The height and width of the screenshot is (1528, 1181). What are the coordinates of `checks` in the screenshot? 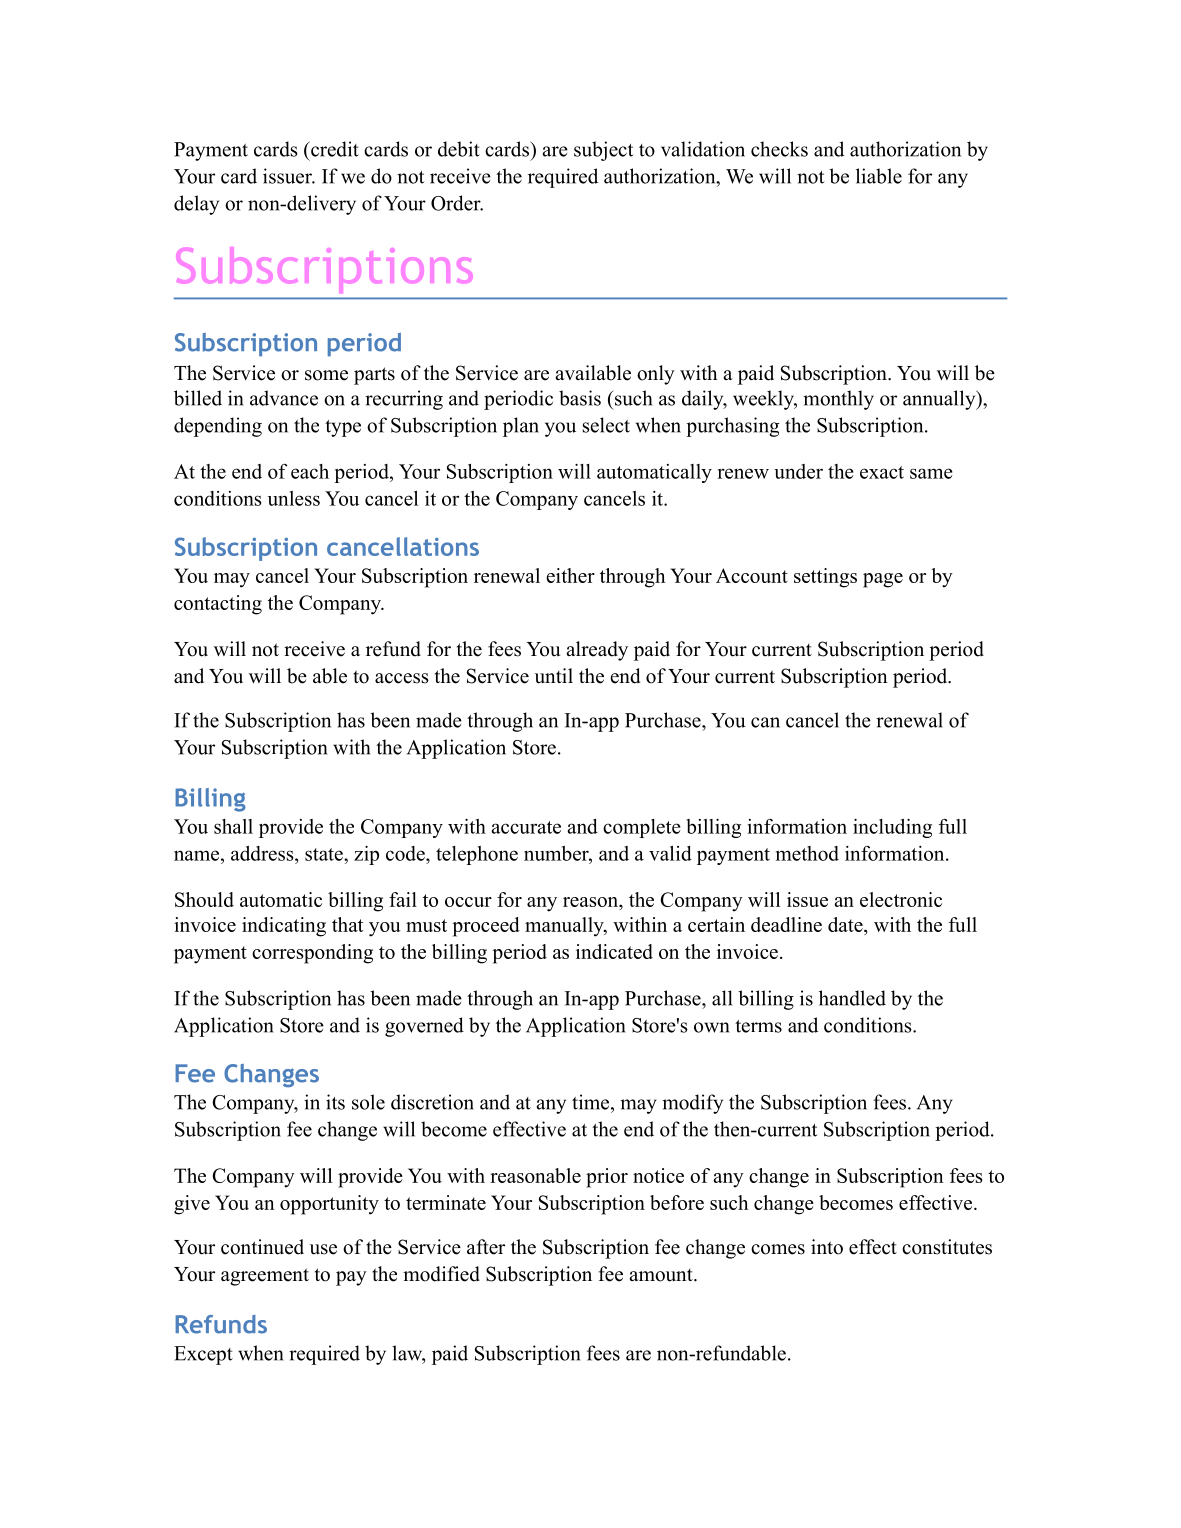 It's located at (779, 149).
